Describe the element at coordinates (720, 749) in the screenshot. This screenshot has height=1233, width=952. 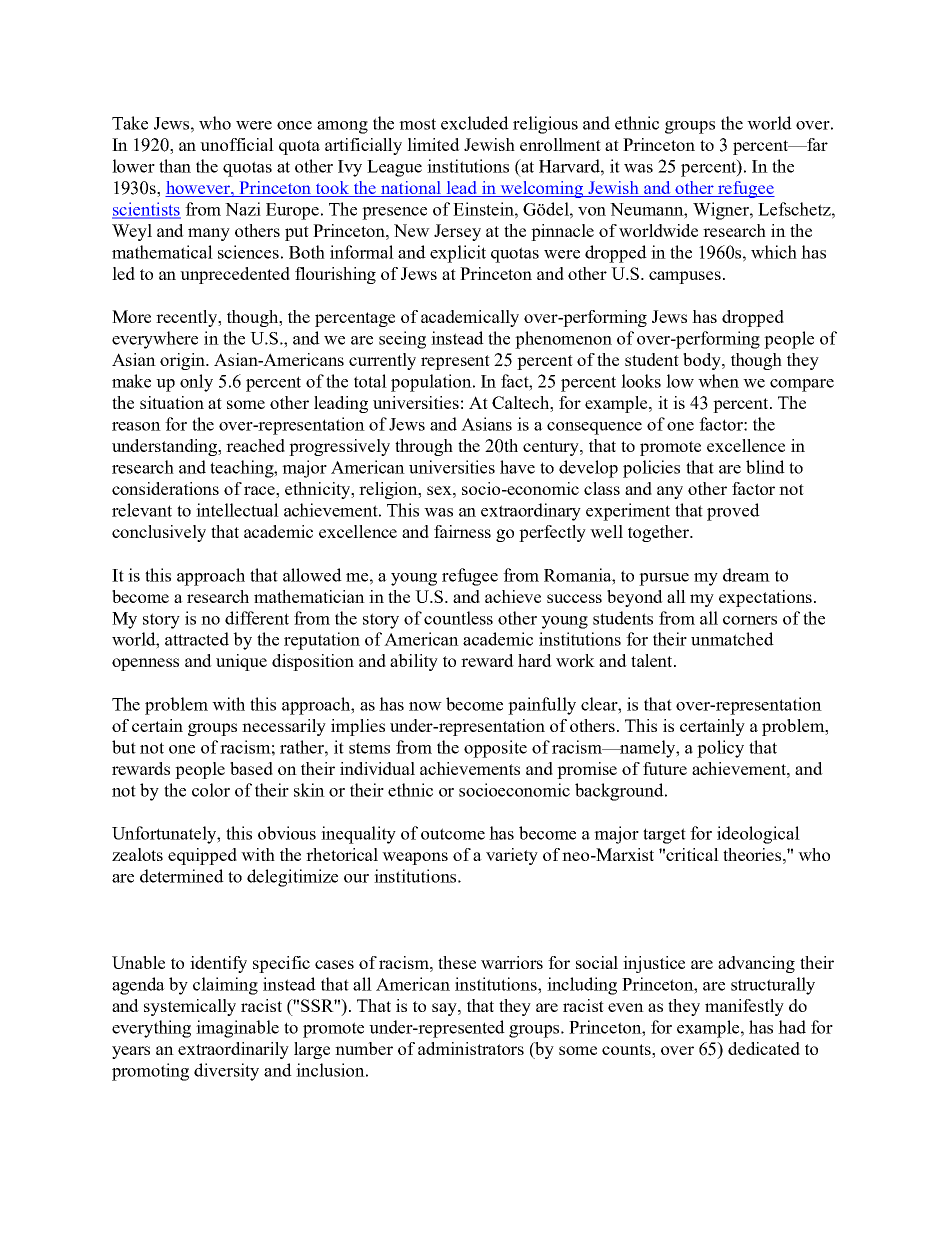
I see `policy` at that location.
